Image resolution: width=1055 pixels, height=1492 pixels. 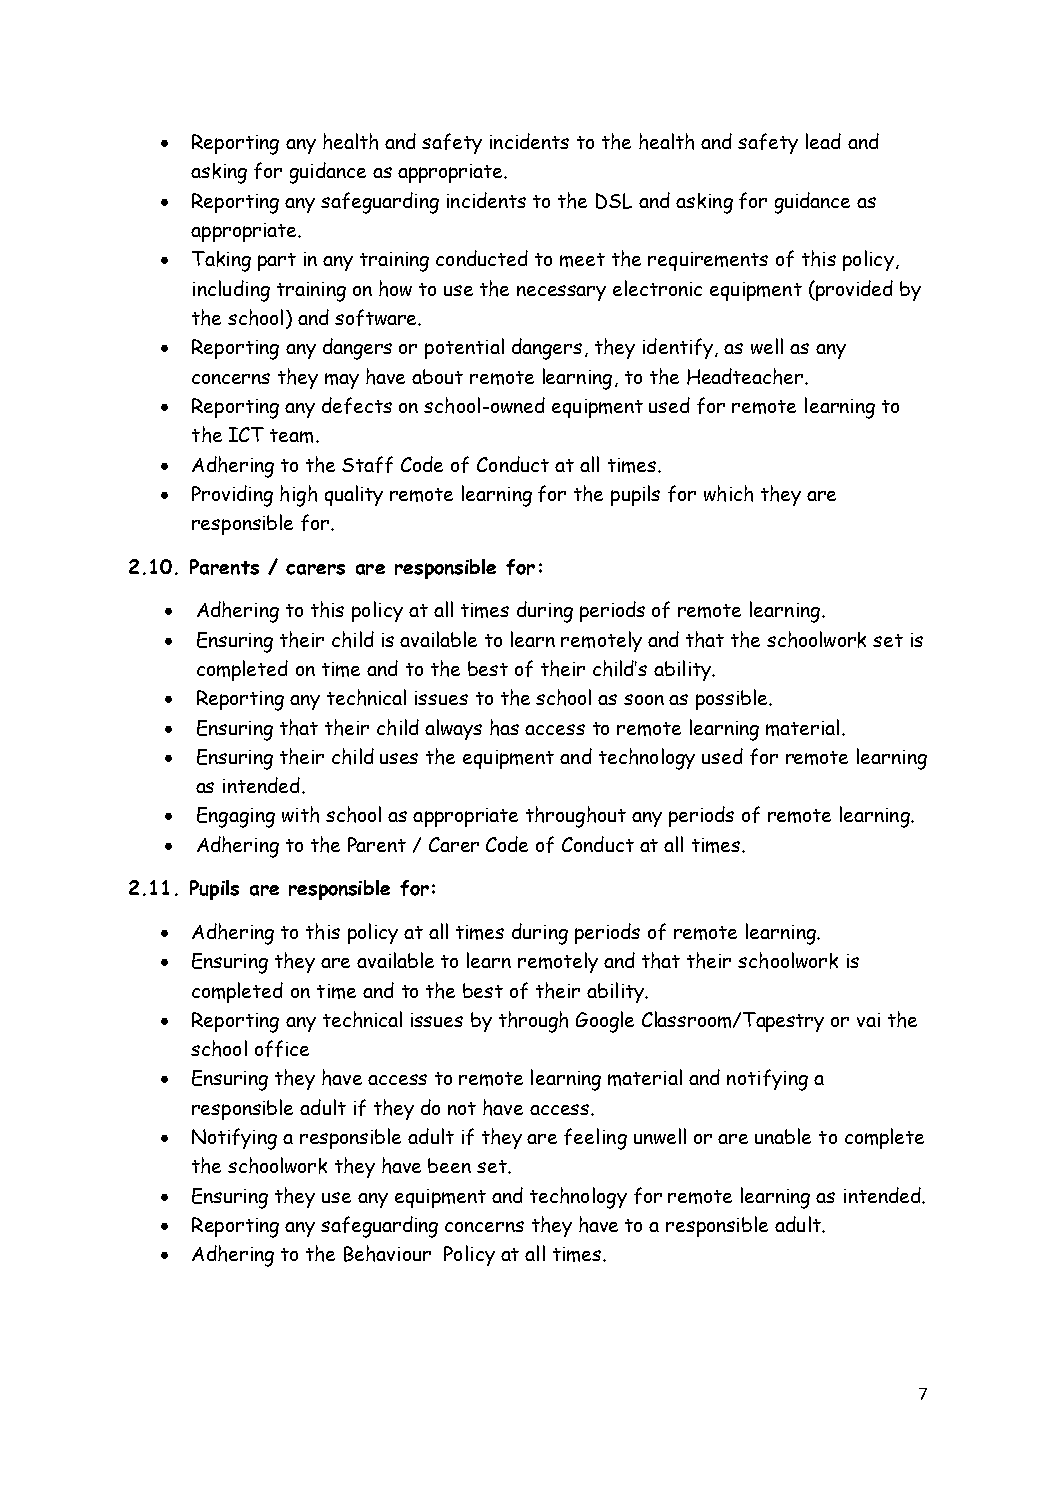 What do you see at coordinates (282, 1048) in the image?
I see `office` at bounding box center [282, 1048].
